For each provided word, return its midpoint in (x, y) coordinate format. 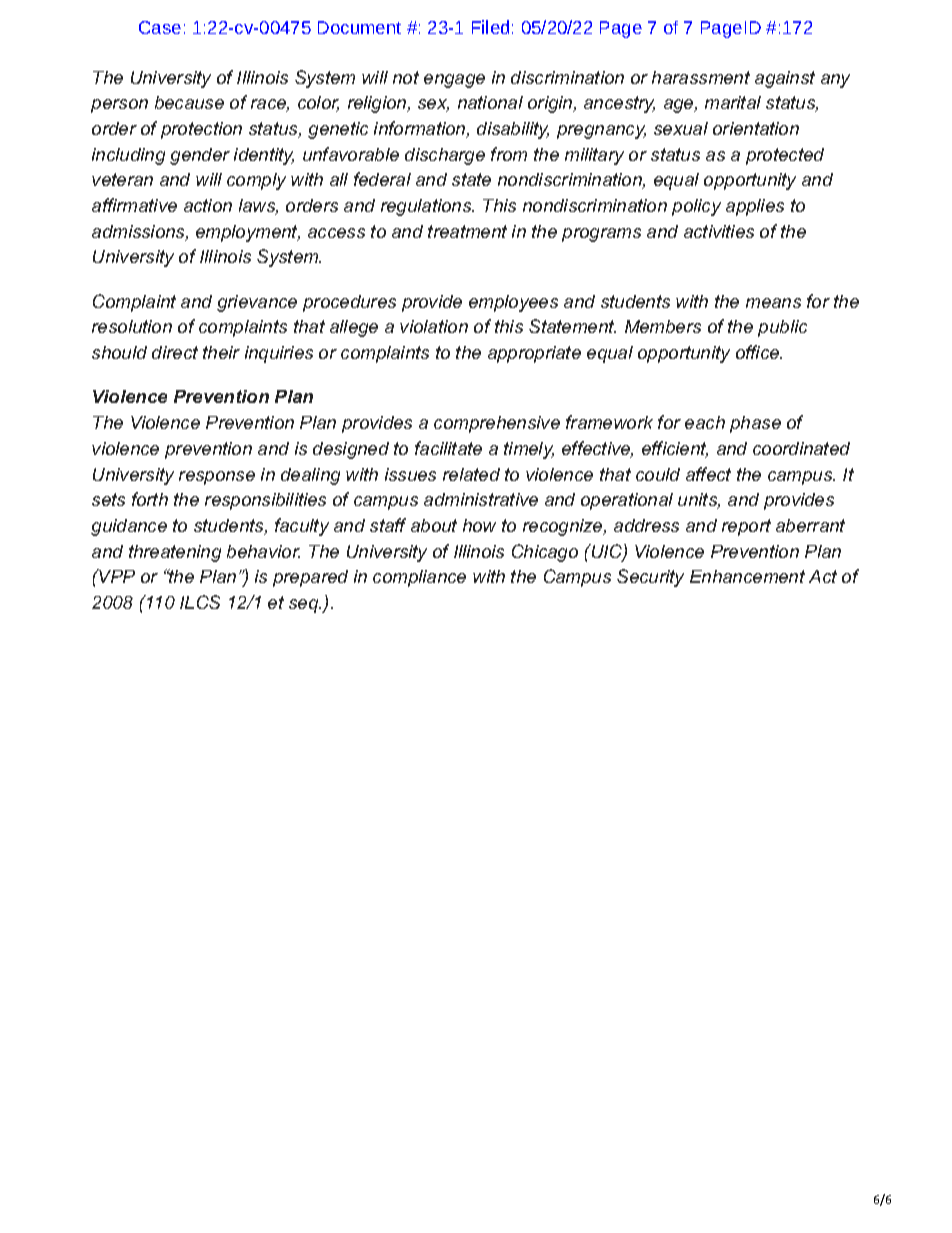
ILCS (200, 602)
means (773, 303)
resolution (132, 326)
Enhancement (747, 576)
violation (434, 326)
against (785, 79)
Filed (490, 27)
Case (160, 27)
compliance (419, 578)
